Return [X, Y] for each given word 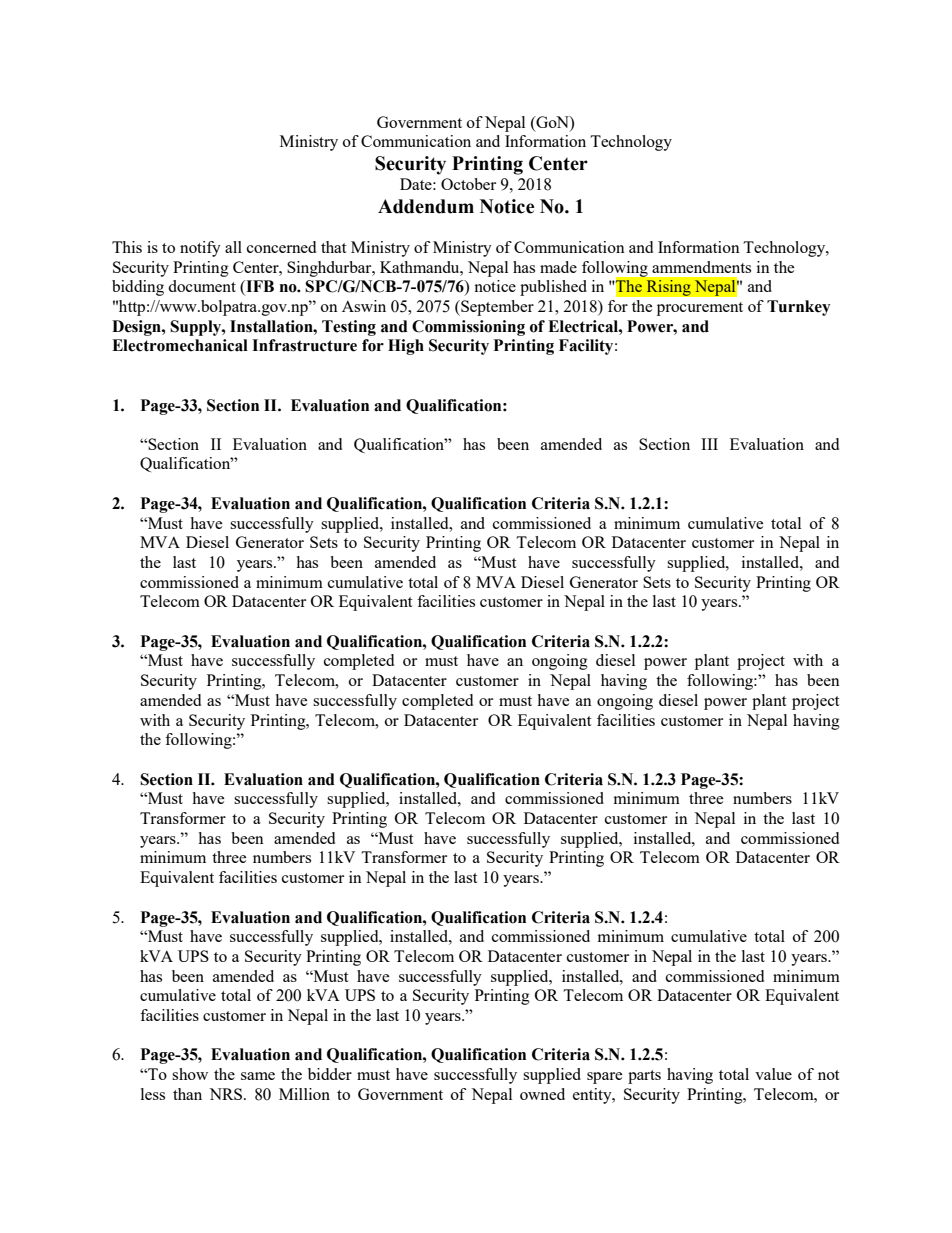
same [258, 1076]
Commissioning [468, 328]
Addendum [426, 206]
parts [644, 1077]
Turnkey [798, 308]
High [406, 347]
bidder [330, 1074]
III [709, 444]
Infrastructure [304, 345]
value [773, 1074]
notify [200, 249]
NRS [227, 1094]
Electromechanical [180, 345]
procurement [700, 309]
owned [542, 1094]
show [190, 1074]
